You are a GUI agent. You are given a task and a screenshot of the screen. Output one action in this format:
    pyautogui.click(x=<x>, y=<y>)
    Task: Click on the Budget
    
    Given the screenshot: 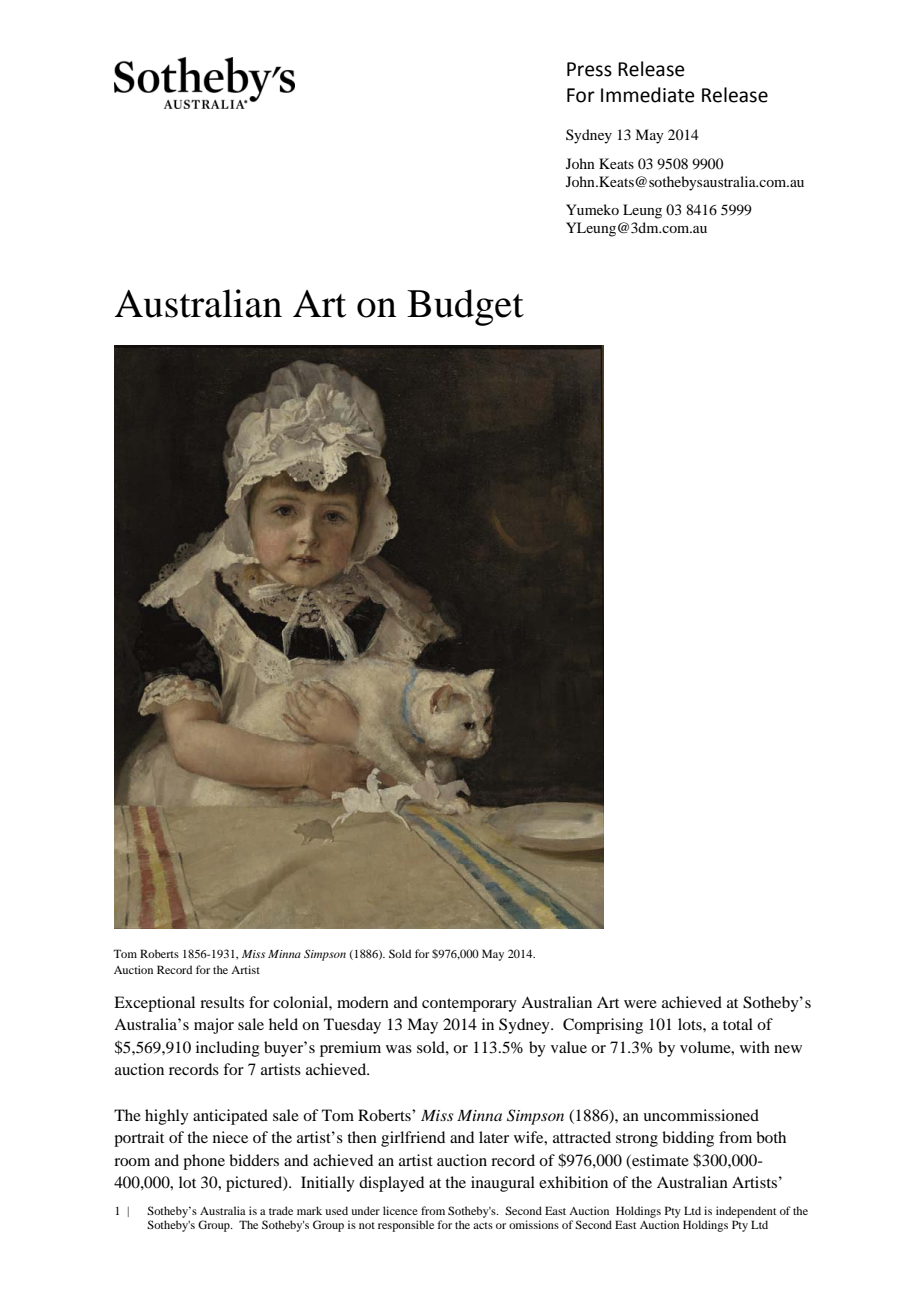 What is the action you would take?
    pyautogui.click(x=465, y=307)
